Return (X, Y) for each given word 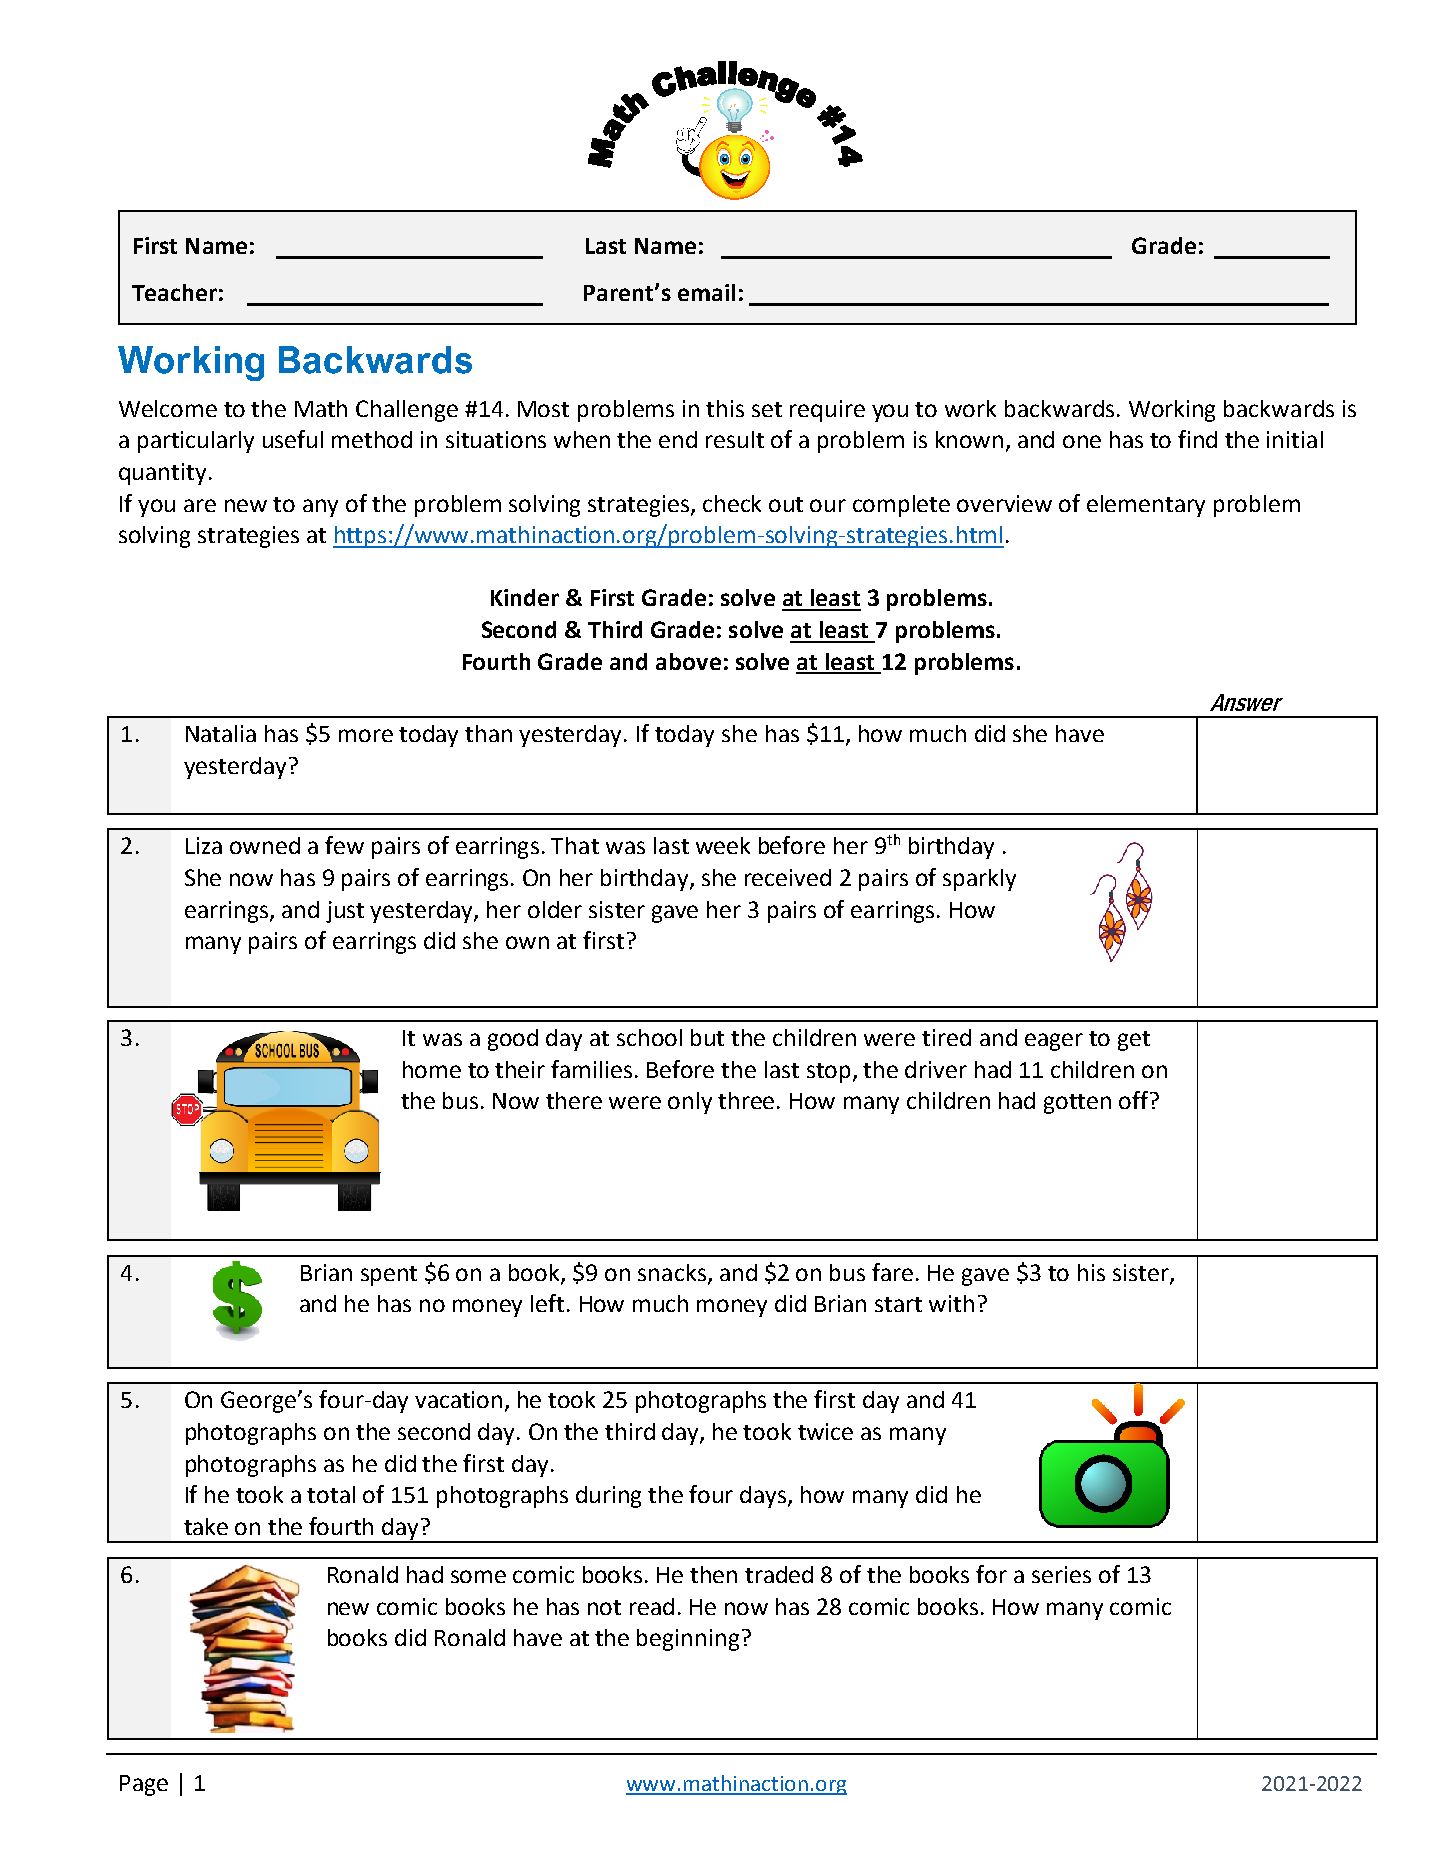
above (688, 661)
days (764, 1497)
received (788, 877)
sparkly (979, 880)
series (1061, 1574)
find (1197, 439)
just (345, 912)
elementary (1146, 506)
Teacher (174, 292)
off (1135, 1100)
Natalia (221, 733)
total (331, 1494)
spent (389, 1276)
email (706, 292)
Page (144, 1785)
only (690, 1103)
